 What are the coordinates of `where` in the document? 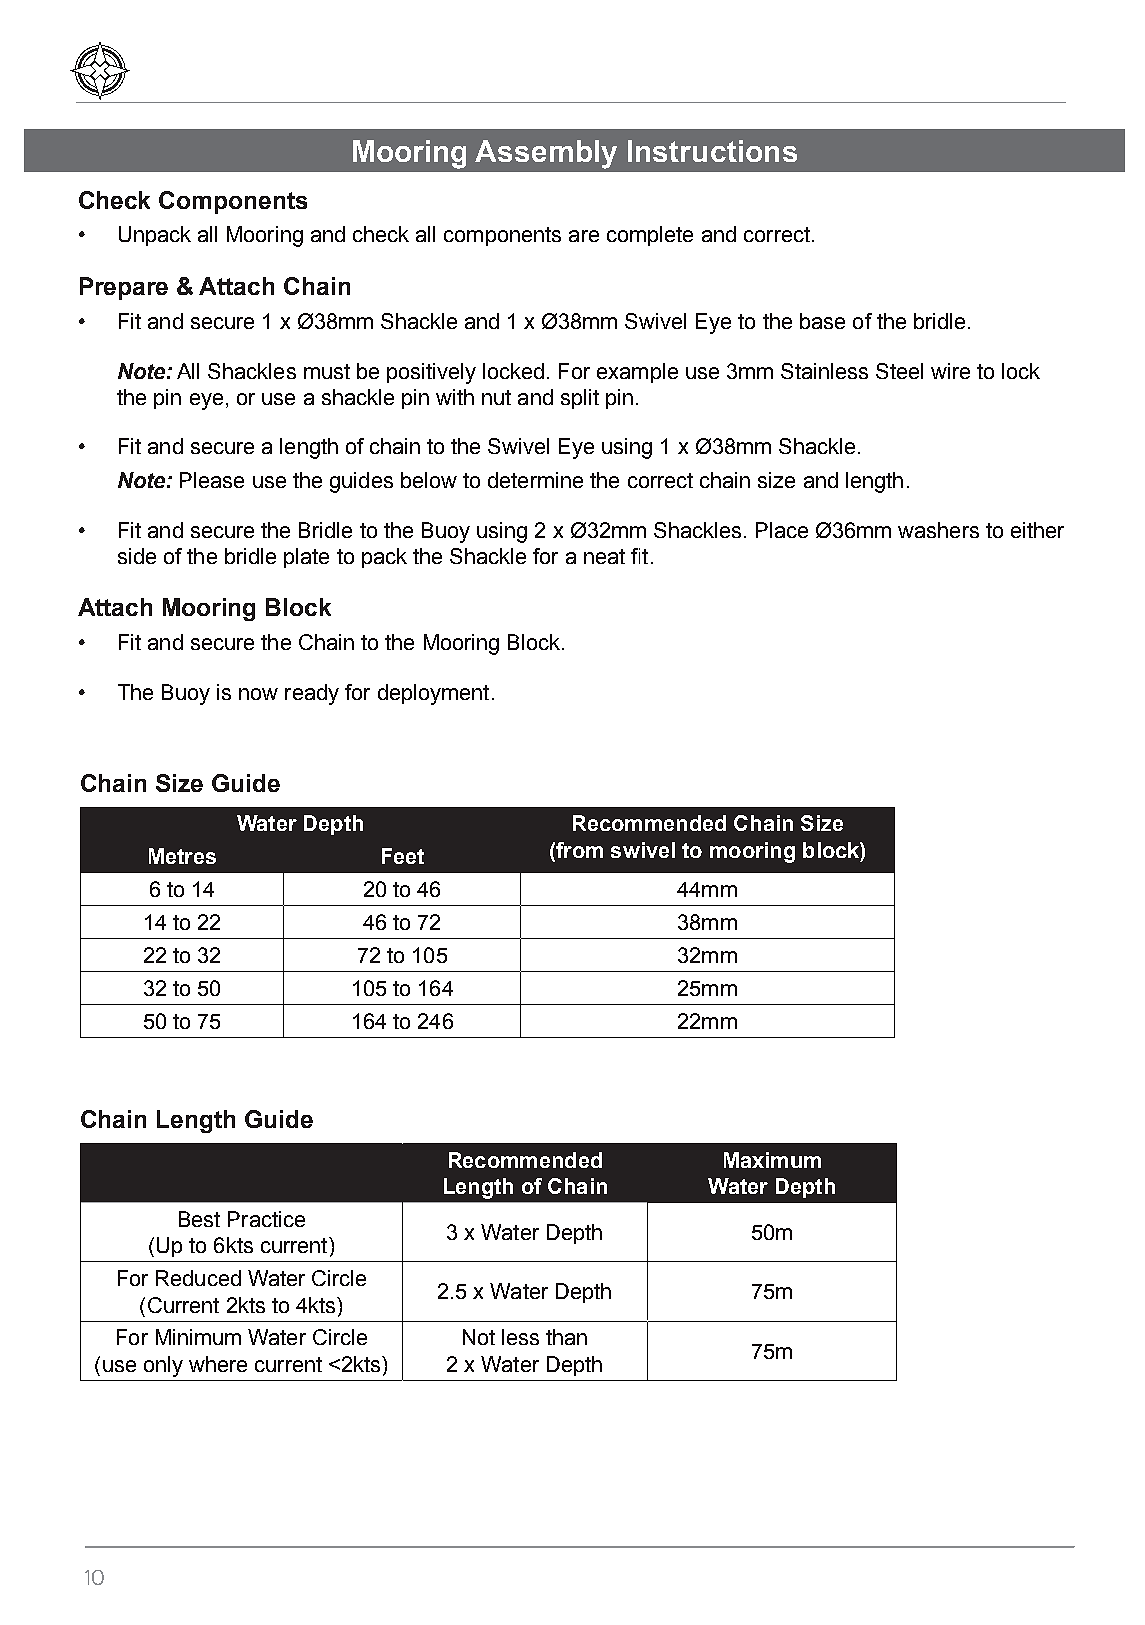 It's located at (218, 1364).
